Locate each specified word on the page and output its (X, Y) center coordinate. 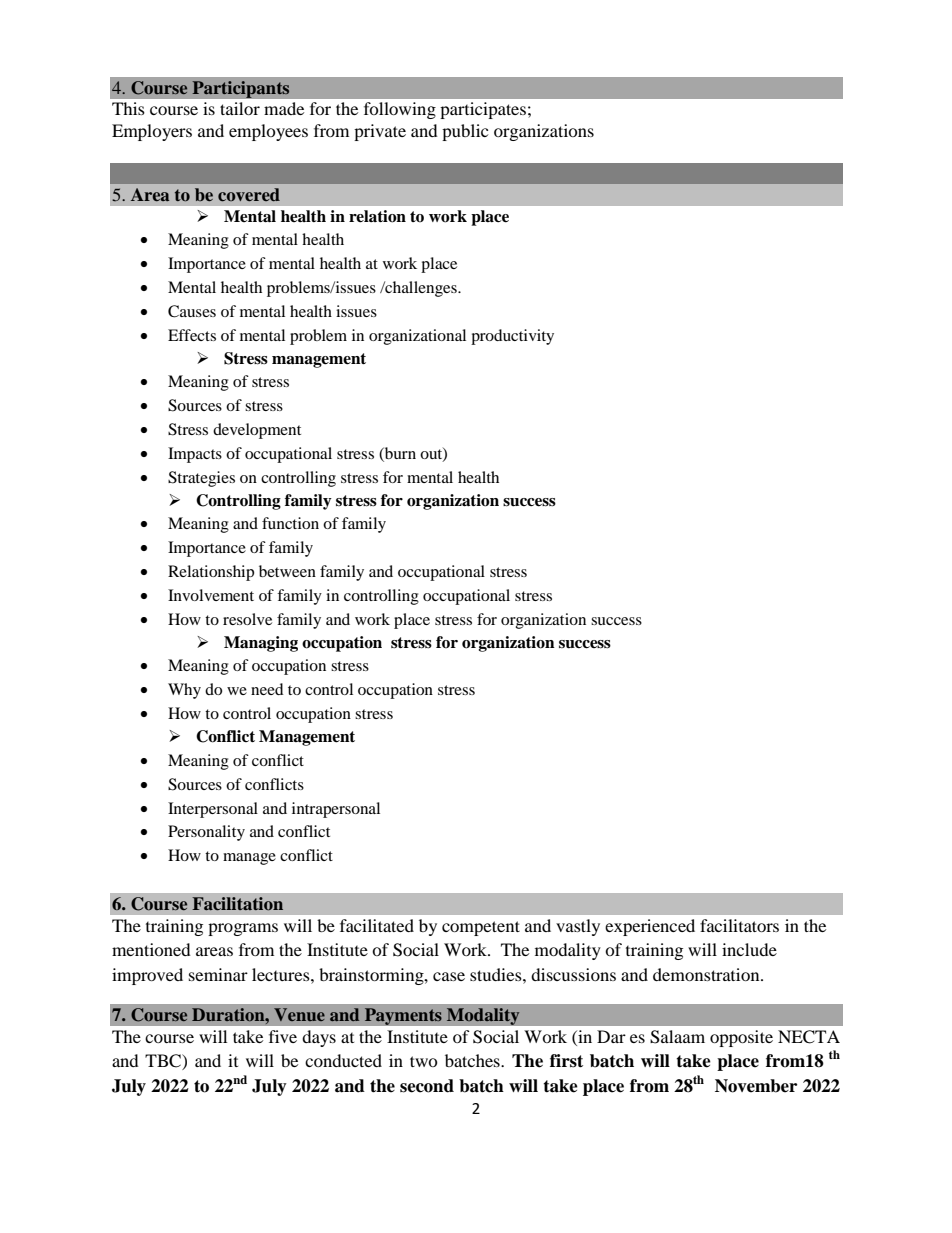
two (424, 1061)
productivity (512, 337)
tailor (240, 108)
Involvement (211, 595)
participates (483, 110)
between (287, 571)
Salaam (677, 1037)
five (283, 1036)
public (465, 132)
